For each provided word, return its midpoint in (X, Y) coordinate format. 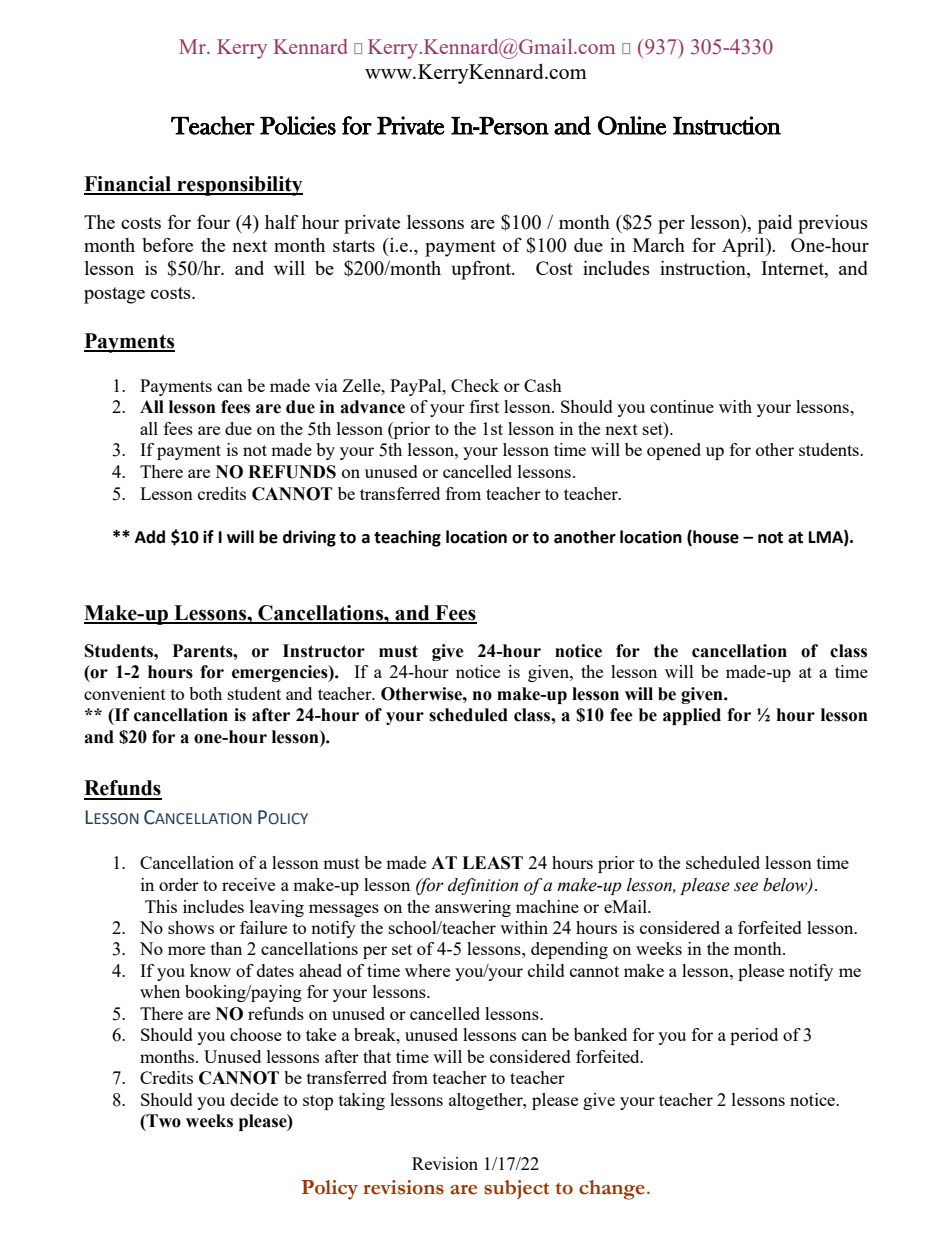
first (484, 406)
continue (682, 406)
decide (254, 1099)
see (746, 887)
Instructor (324, 651)
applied (692, 716)
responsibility (239, 186)
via (326, 385)
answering (473, 908)
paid (775, 224)
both (205, 693)
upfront (483, 270)
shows (191, 927)
